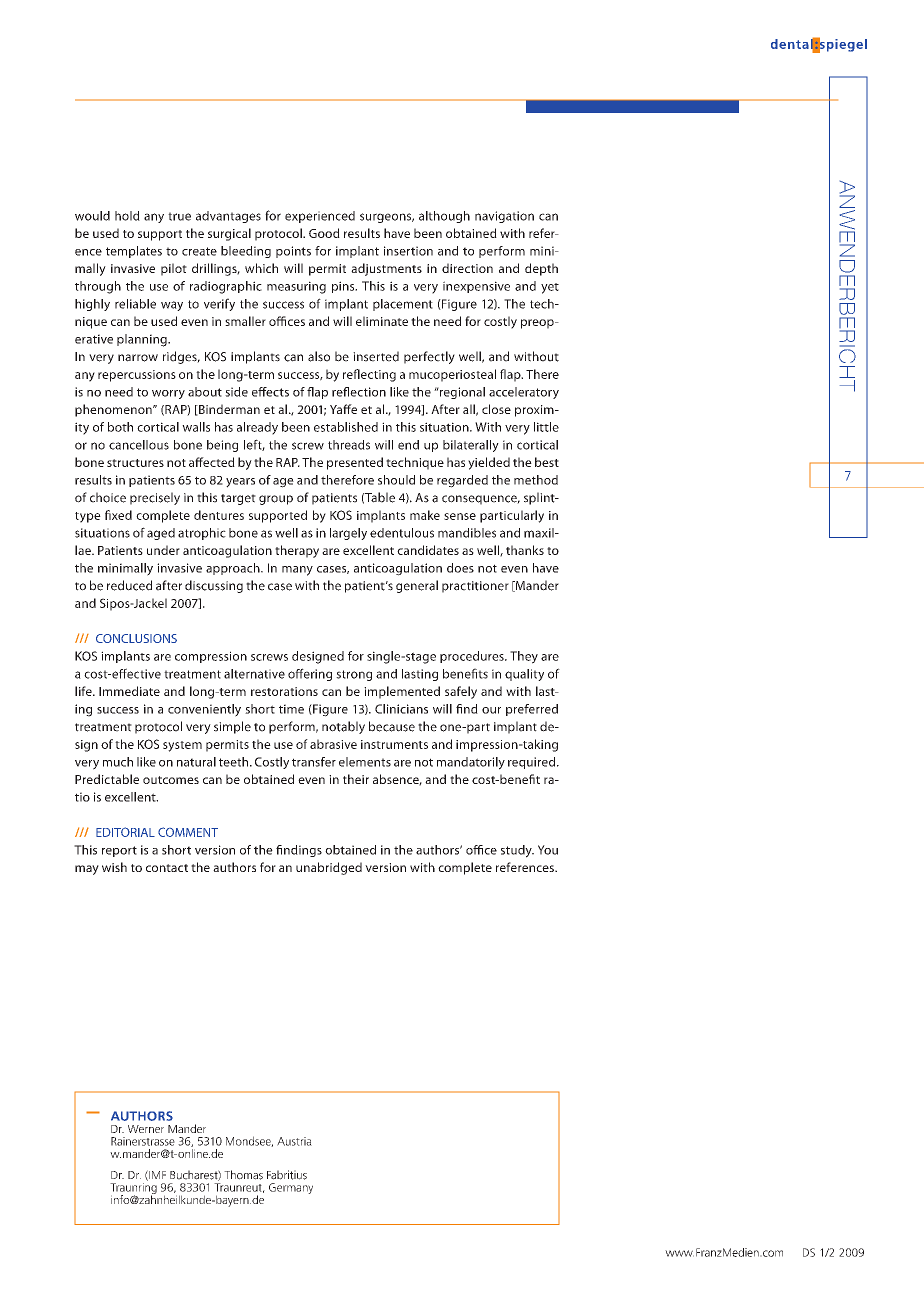 This document has height=1308, width=924. Describe the element at coordinates (329, 868) in the document. I see `unabridged` at that location.
